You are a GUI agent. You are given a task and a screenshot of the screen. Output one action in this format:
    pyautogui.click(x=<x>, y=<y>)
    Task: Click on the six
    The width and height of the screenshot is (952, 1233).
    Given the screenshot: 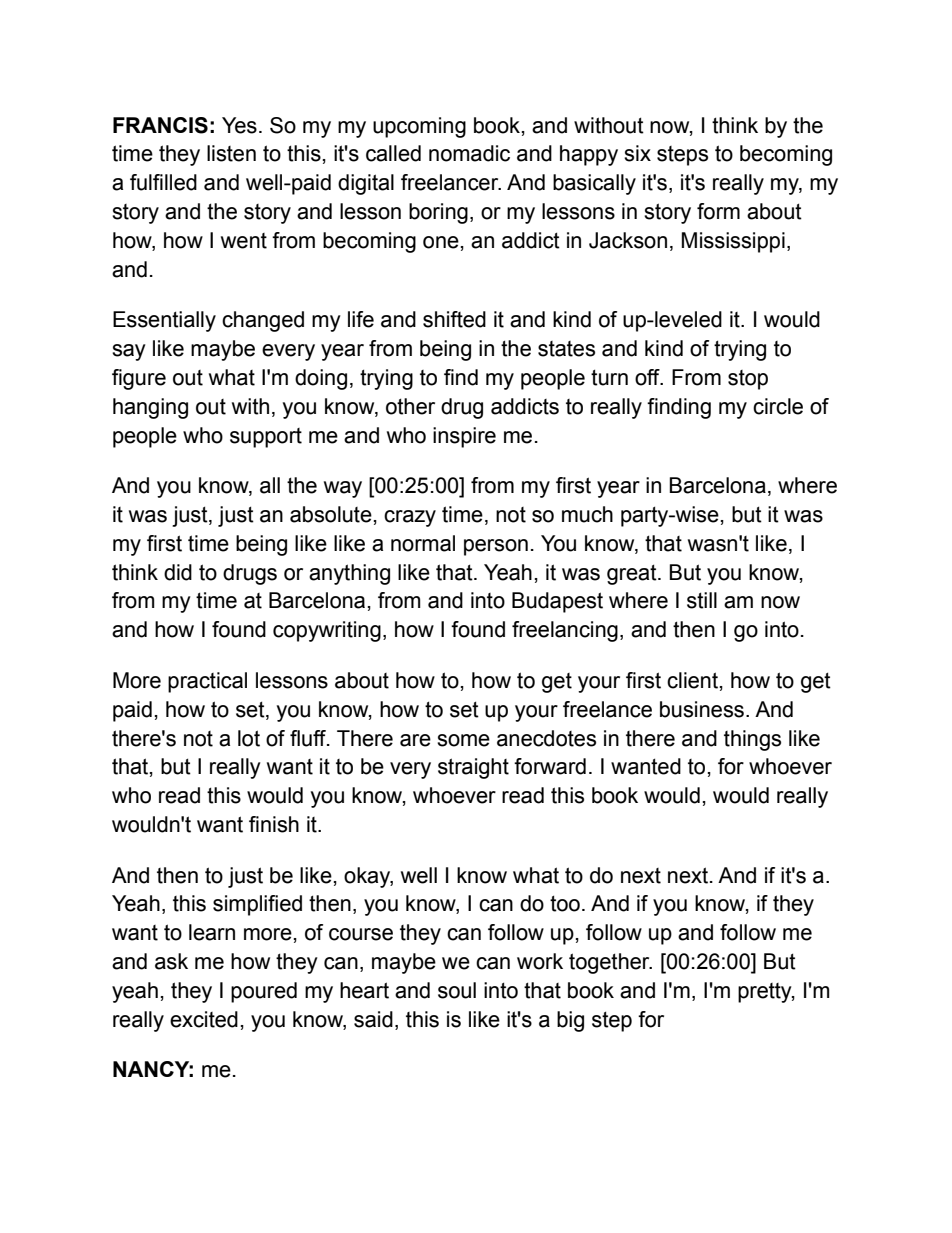 What is the action you would take?
    pyautogui.click(x=637, y=153)
